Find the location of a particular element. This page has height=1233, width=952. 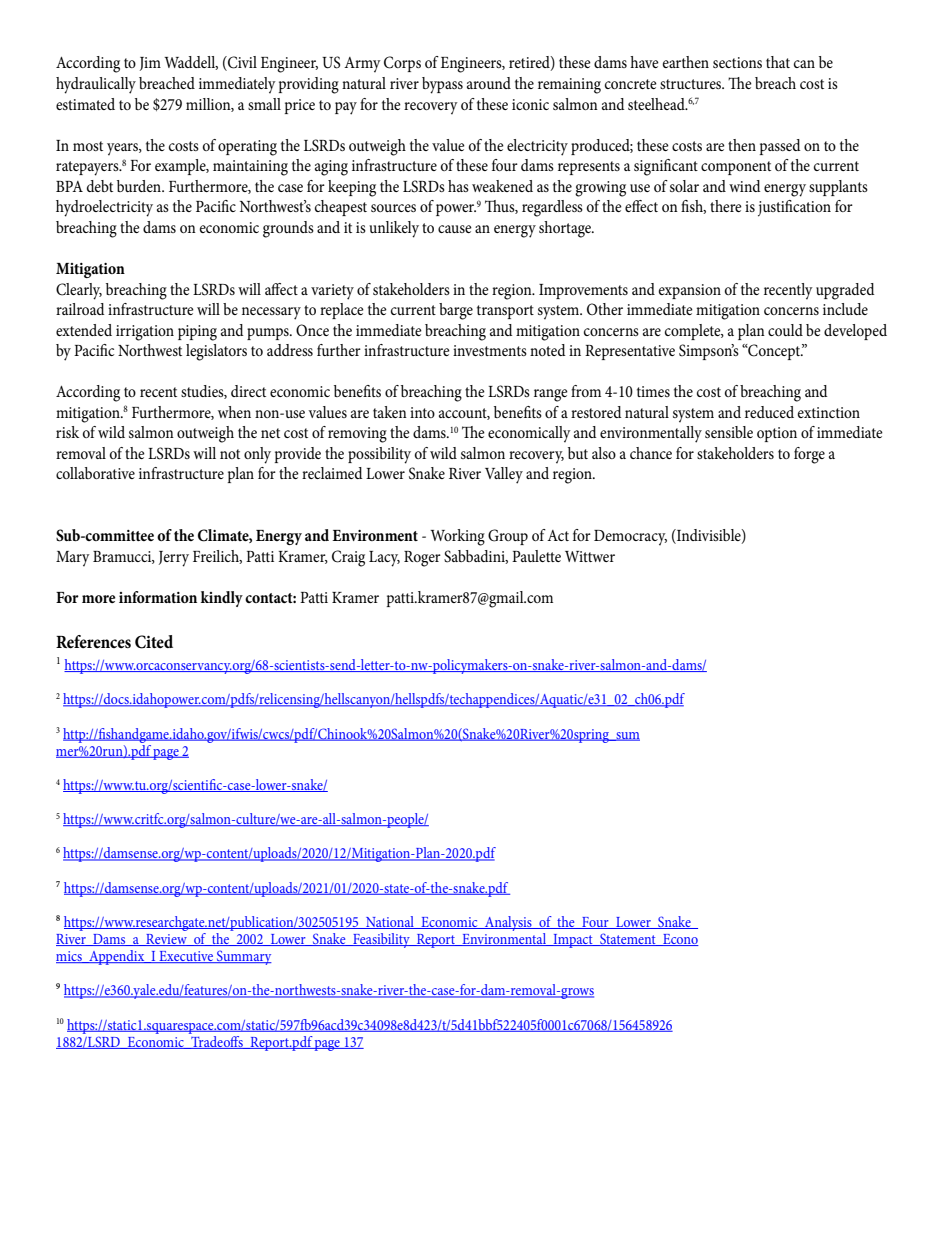

that is located at coordinates (778, 62).
